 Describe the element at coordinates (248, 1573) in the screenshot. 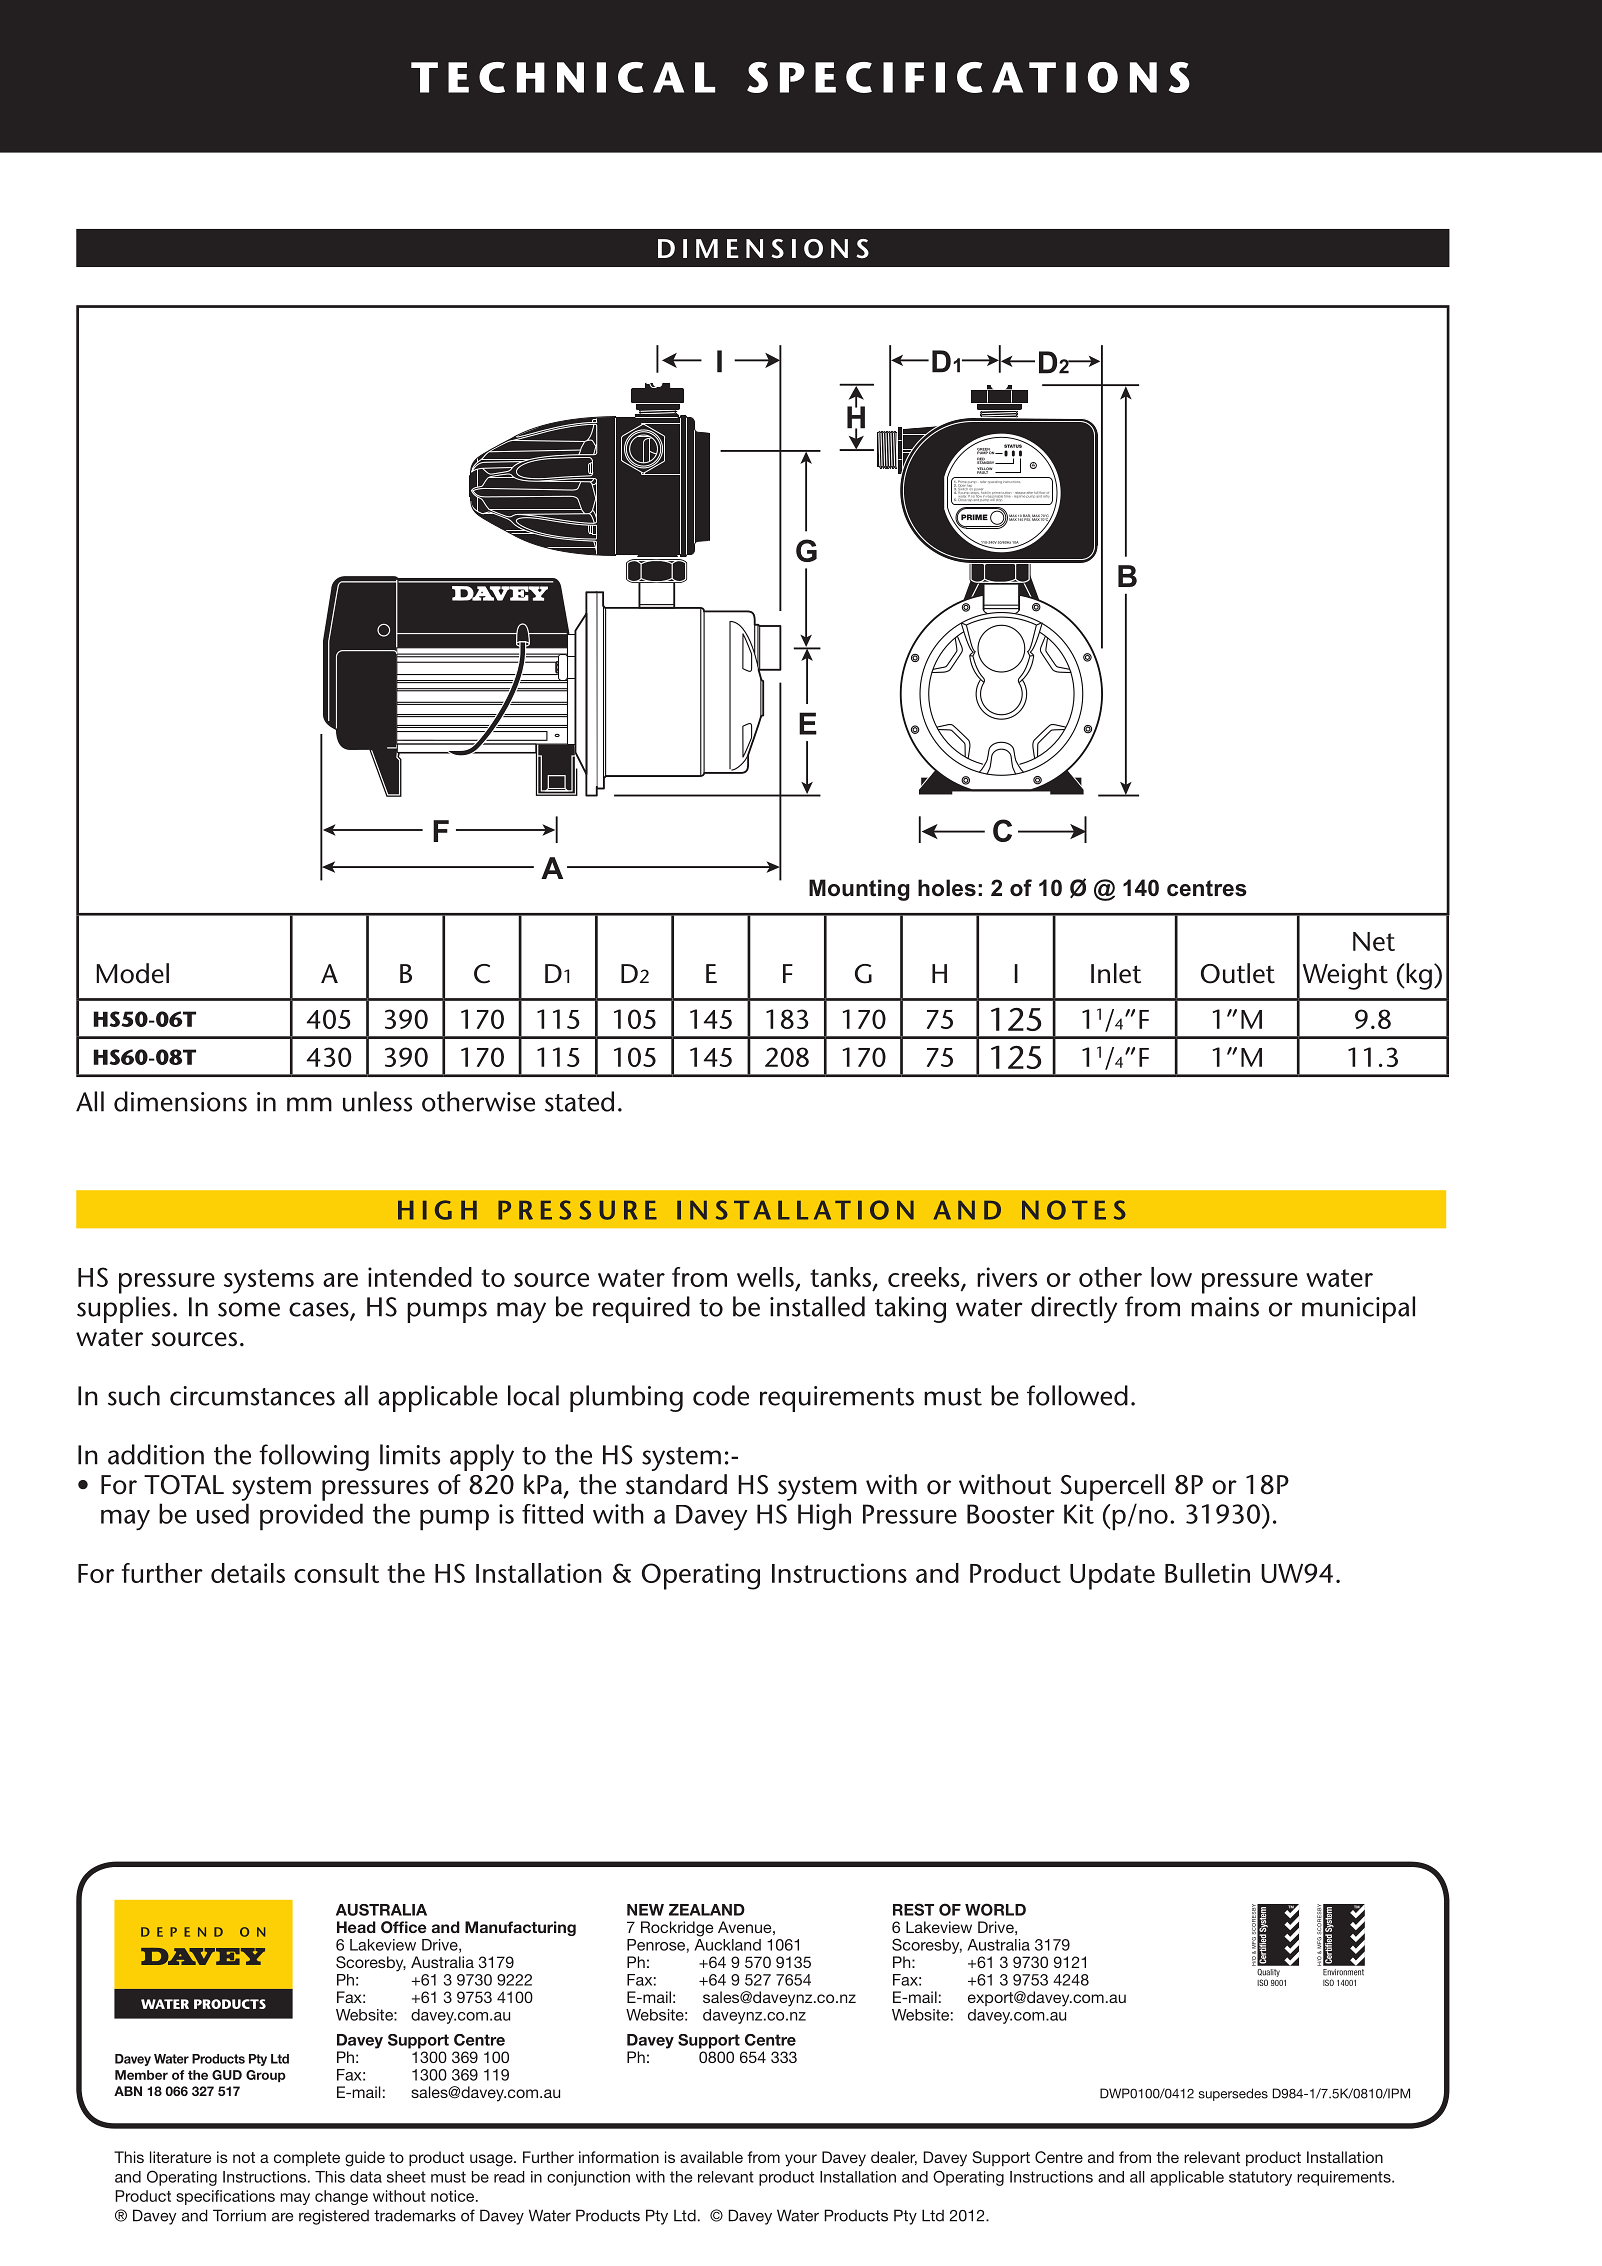

I see `details` at that location.
